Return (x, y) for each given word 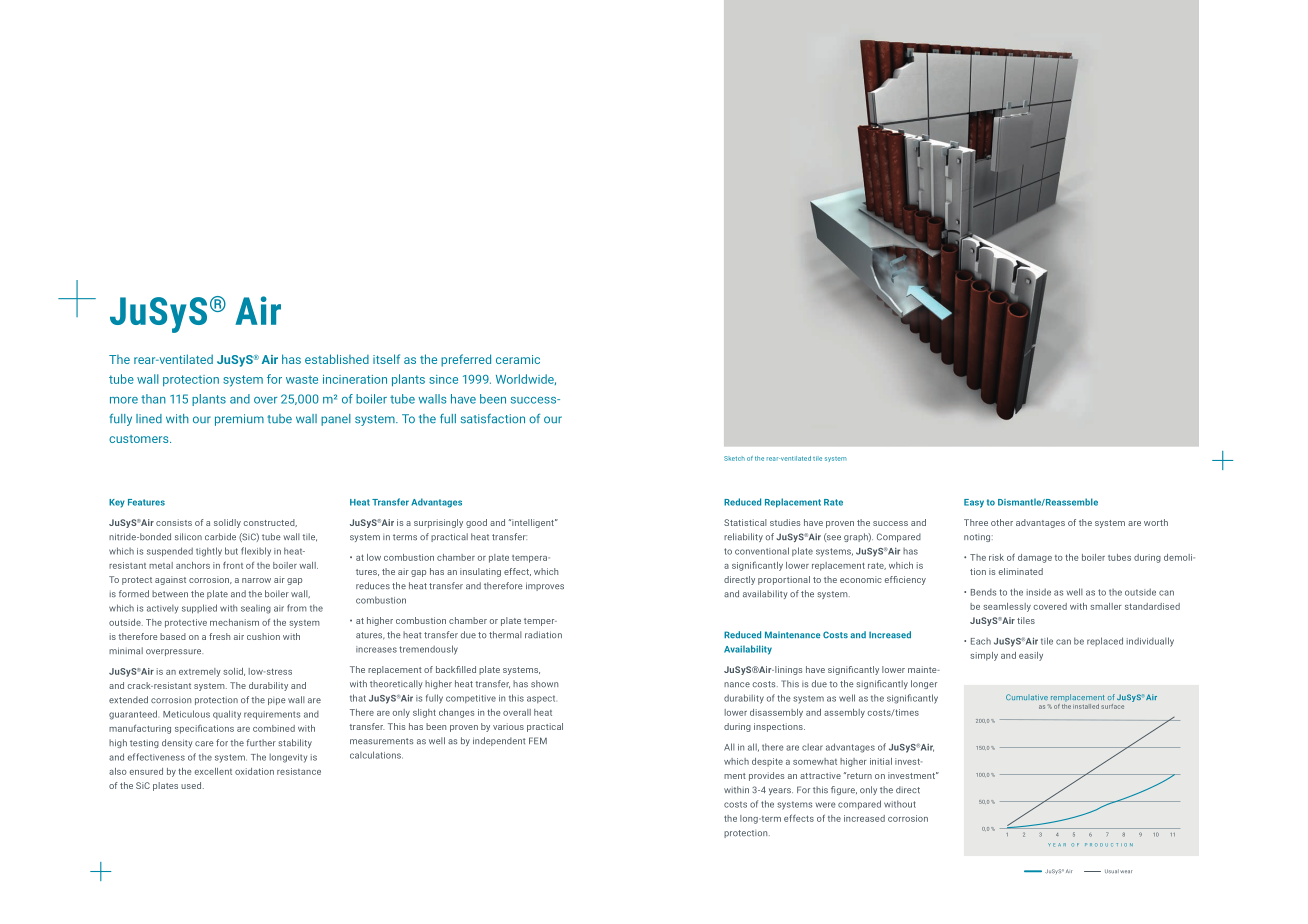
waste (302, 379)
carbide (220, 537)
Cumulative (1027, 697)
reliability (743, 537)
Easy (974, 503)
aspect (541, 699)
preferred (466, 360)
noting (978, 538)
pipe (277, 701)
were (826, 805)
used (192, 785)
